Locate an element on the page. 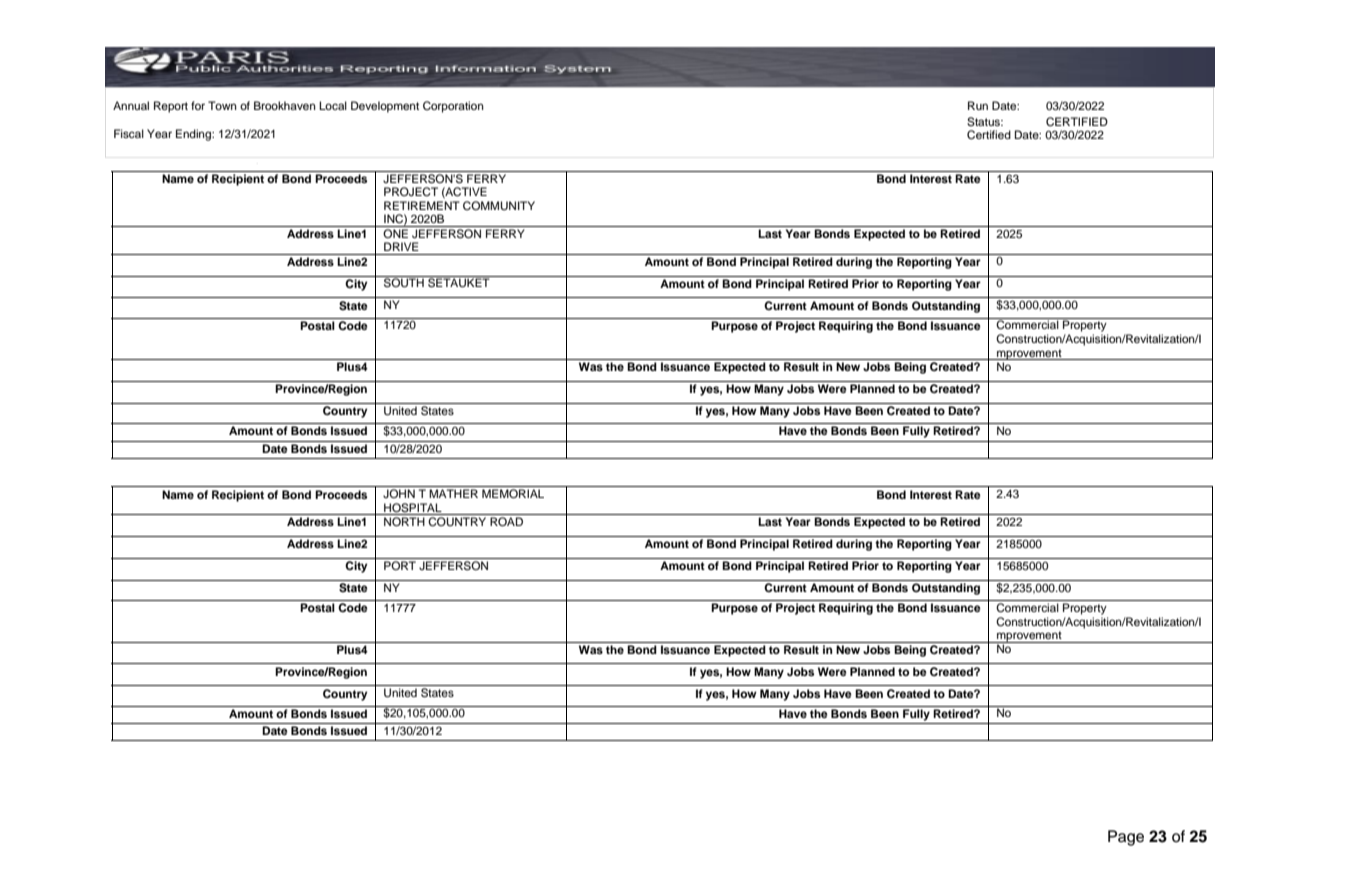 The image size is (1371, 896). MEMORIAL is located at coordinates (513, 494).
